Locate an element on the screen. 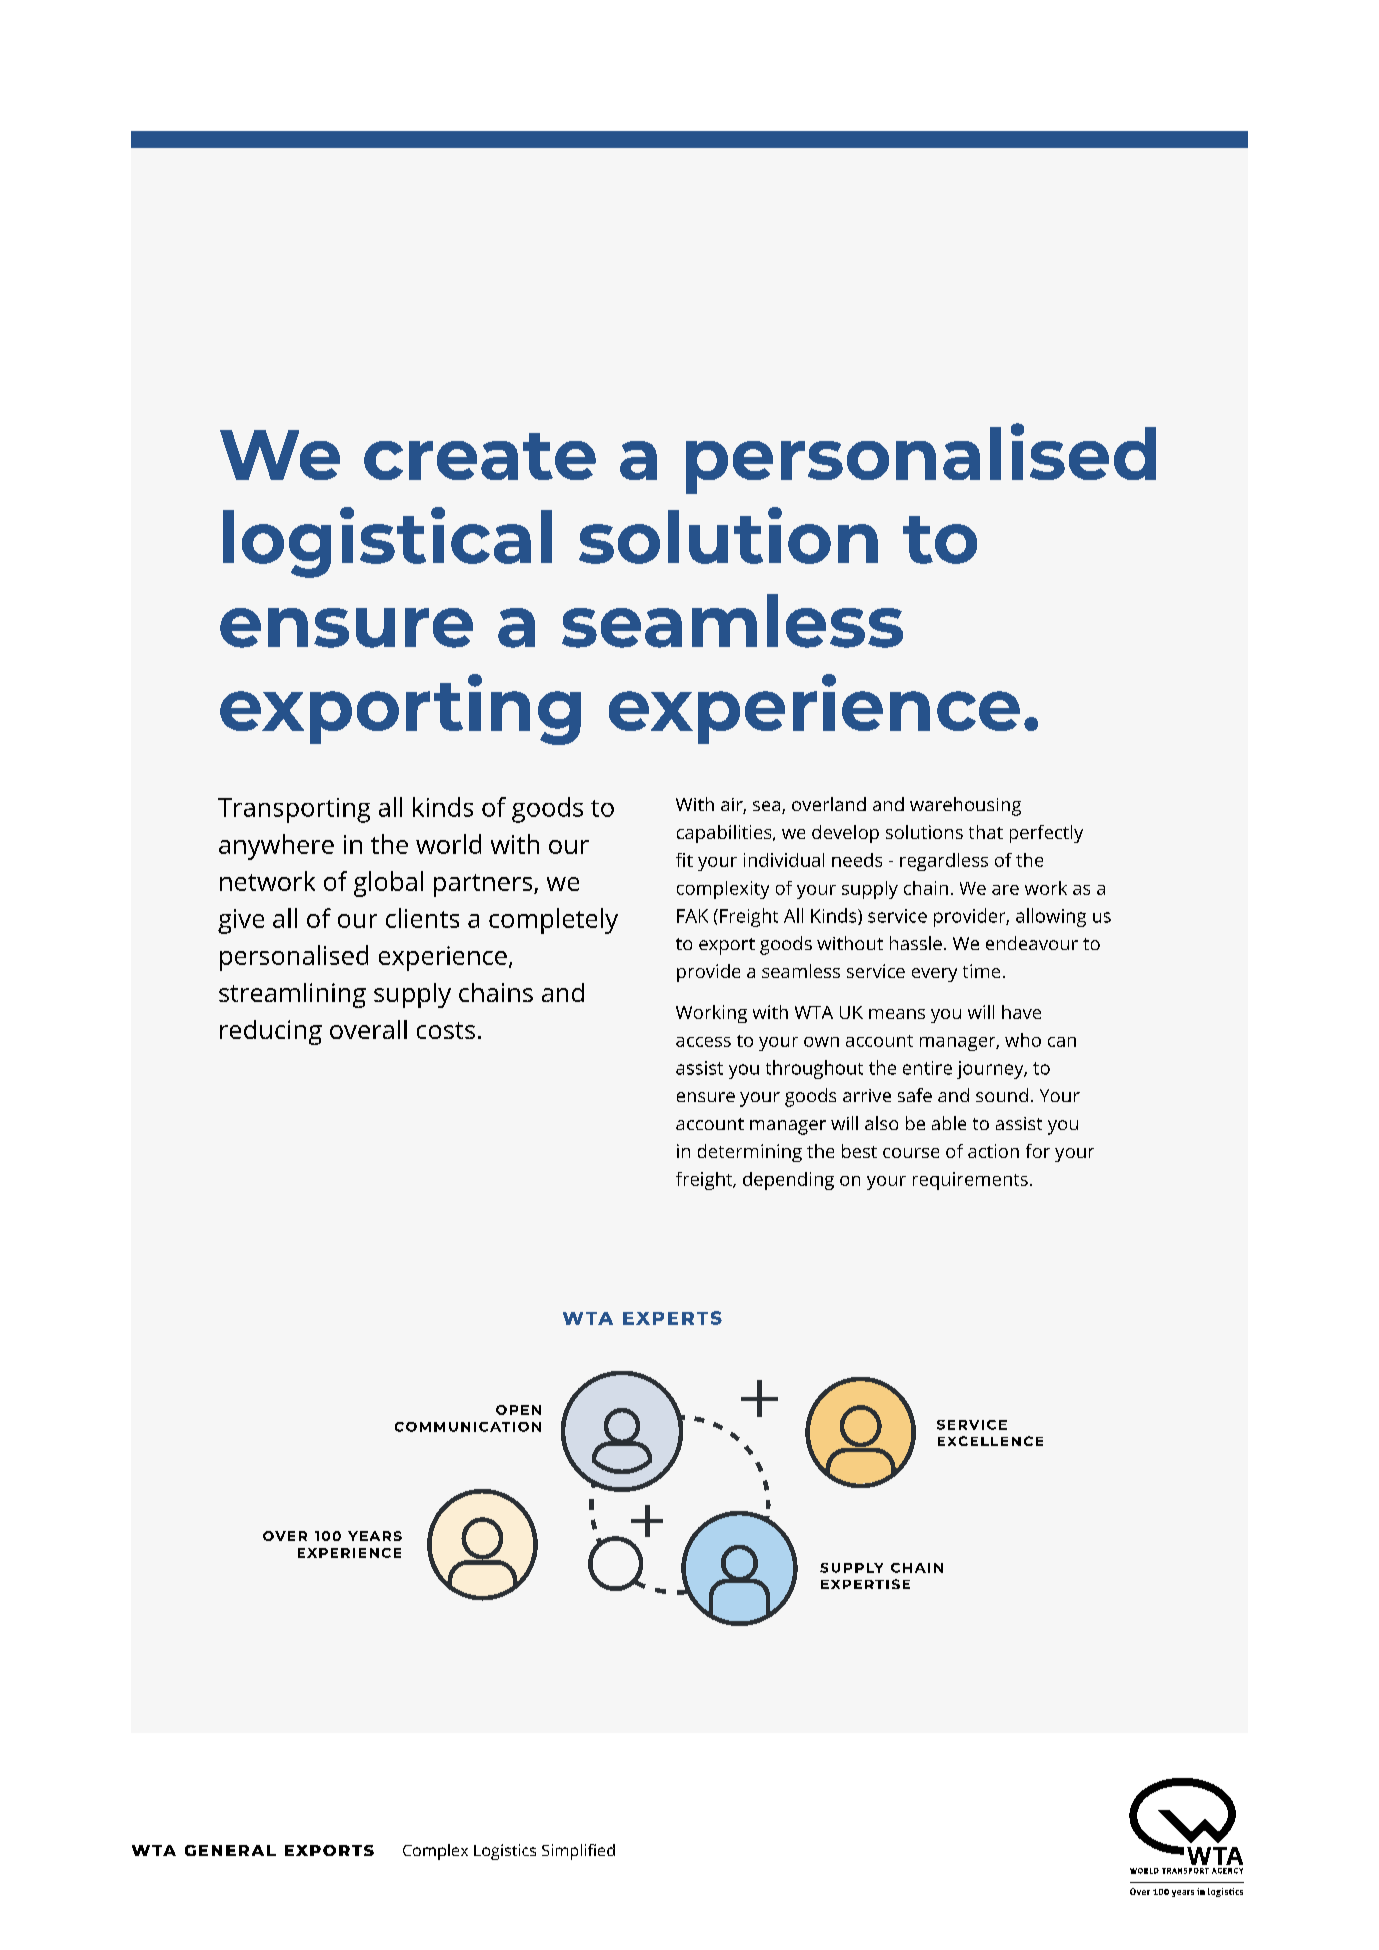 Image resolution: width=1379 pixels, height=1950 pixels. action is located at coordinates (993, 1151).
